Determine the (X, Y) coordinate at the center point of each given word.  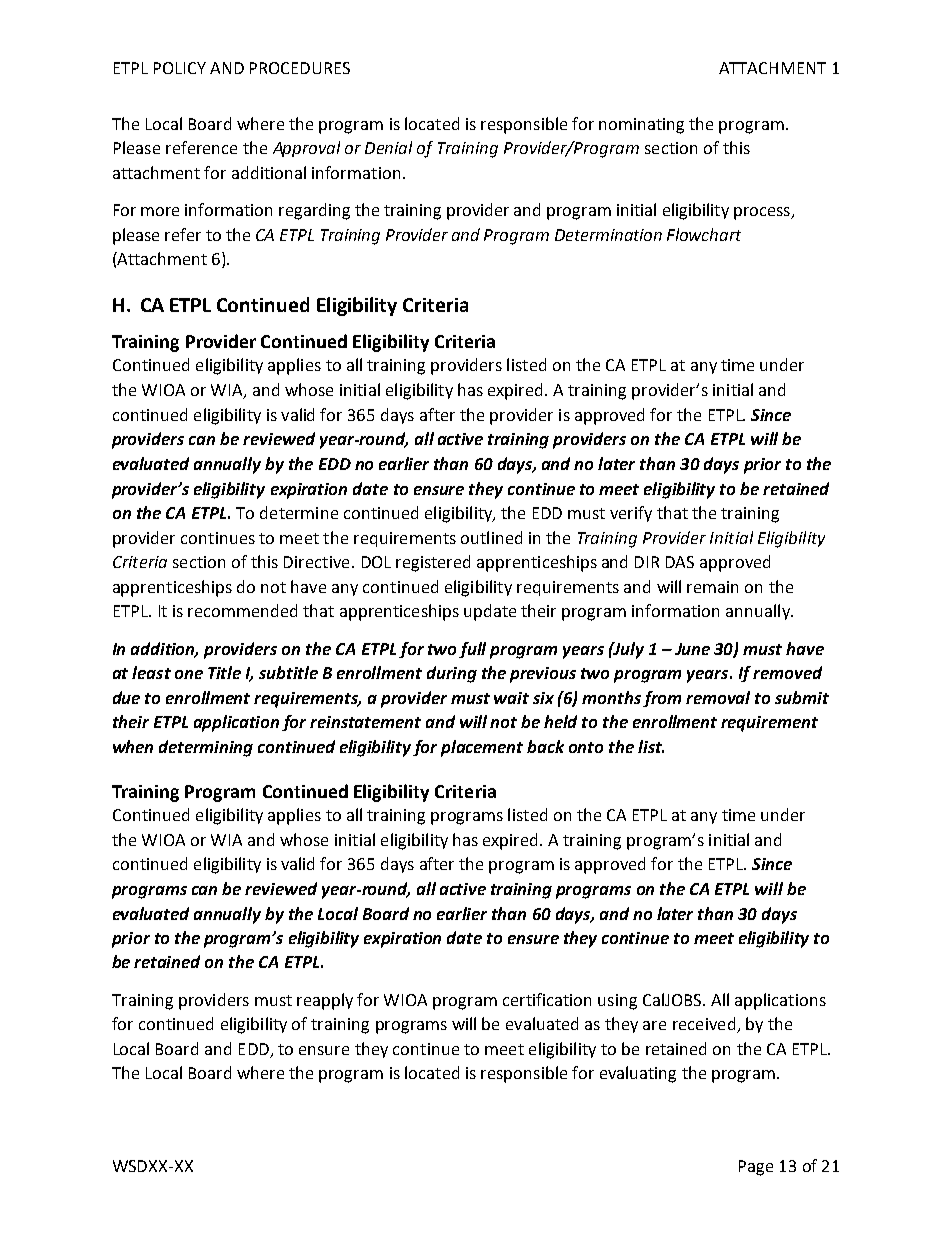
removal (718, 697)
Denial (388, 147)
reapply (325, 1001)
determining (206, 748)
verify (631, 514)
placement (482, 748)
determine (299, 512)
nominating (641, 126)
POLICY (180, 68)
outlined (491, 537)
